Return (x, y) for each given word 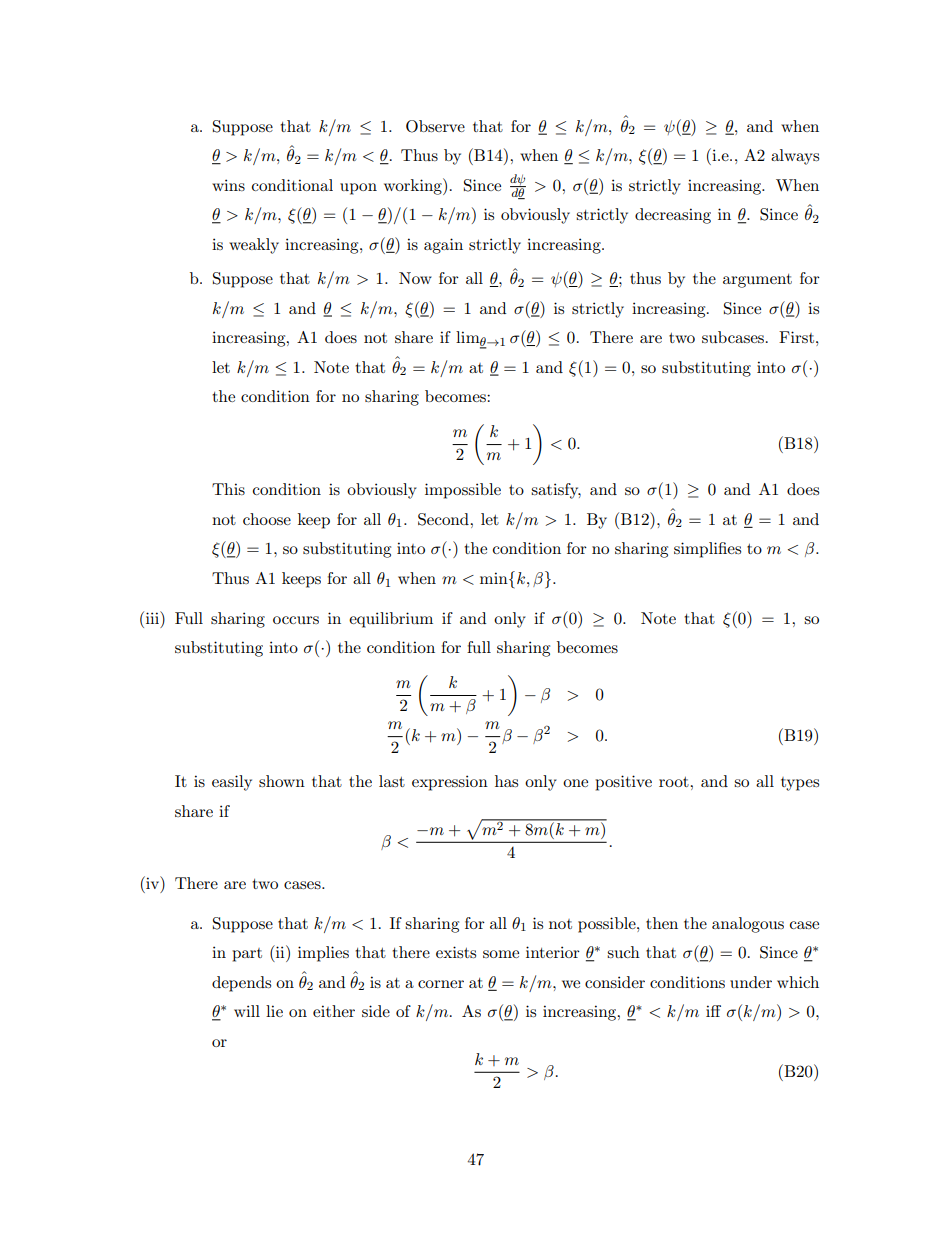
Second (444, 519)
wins (228, 185)
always (795, 157)
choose (267, 519)
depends (241, 984)
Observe (435, 126)
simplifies (707, 550)
